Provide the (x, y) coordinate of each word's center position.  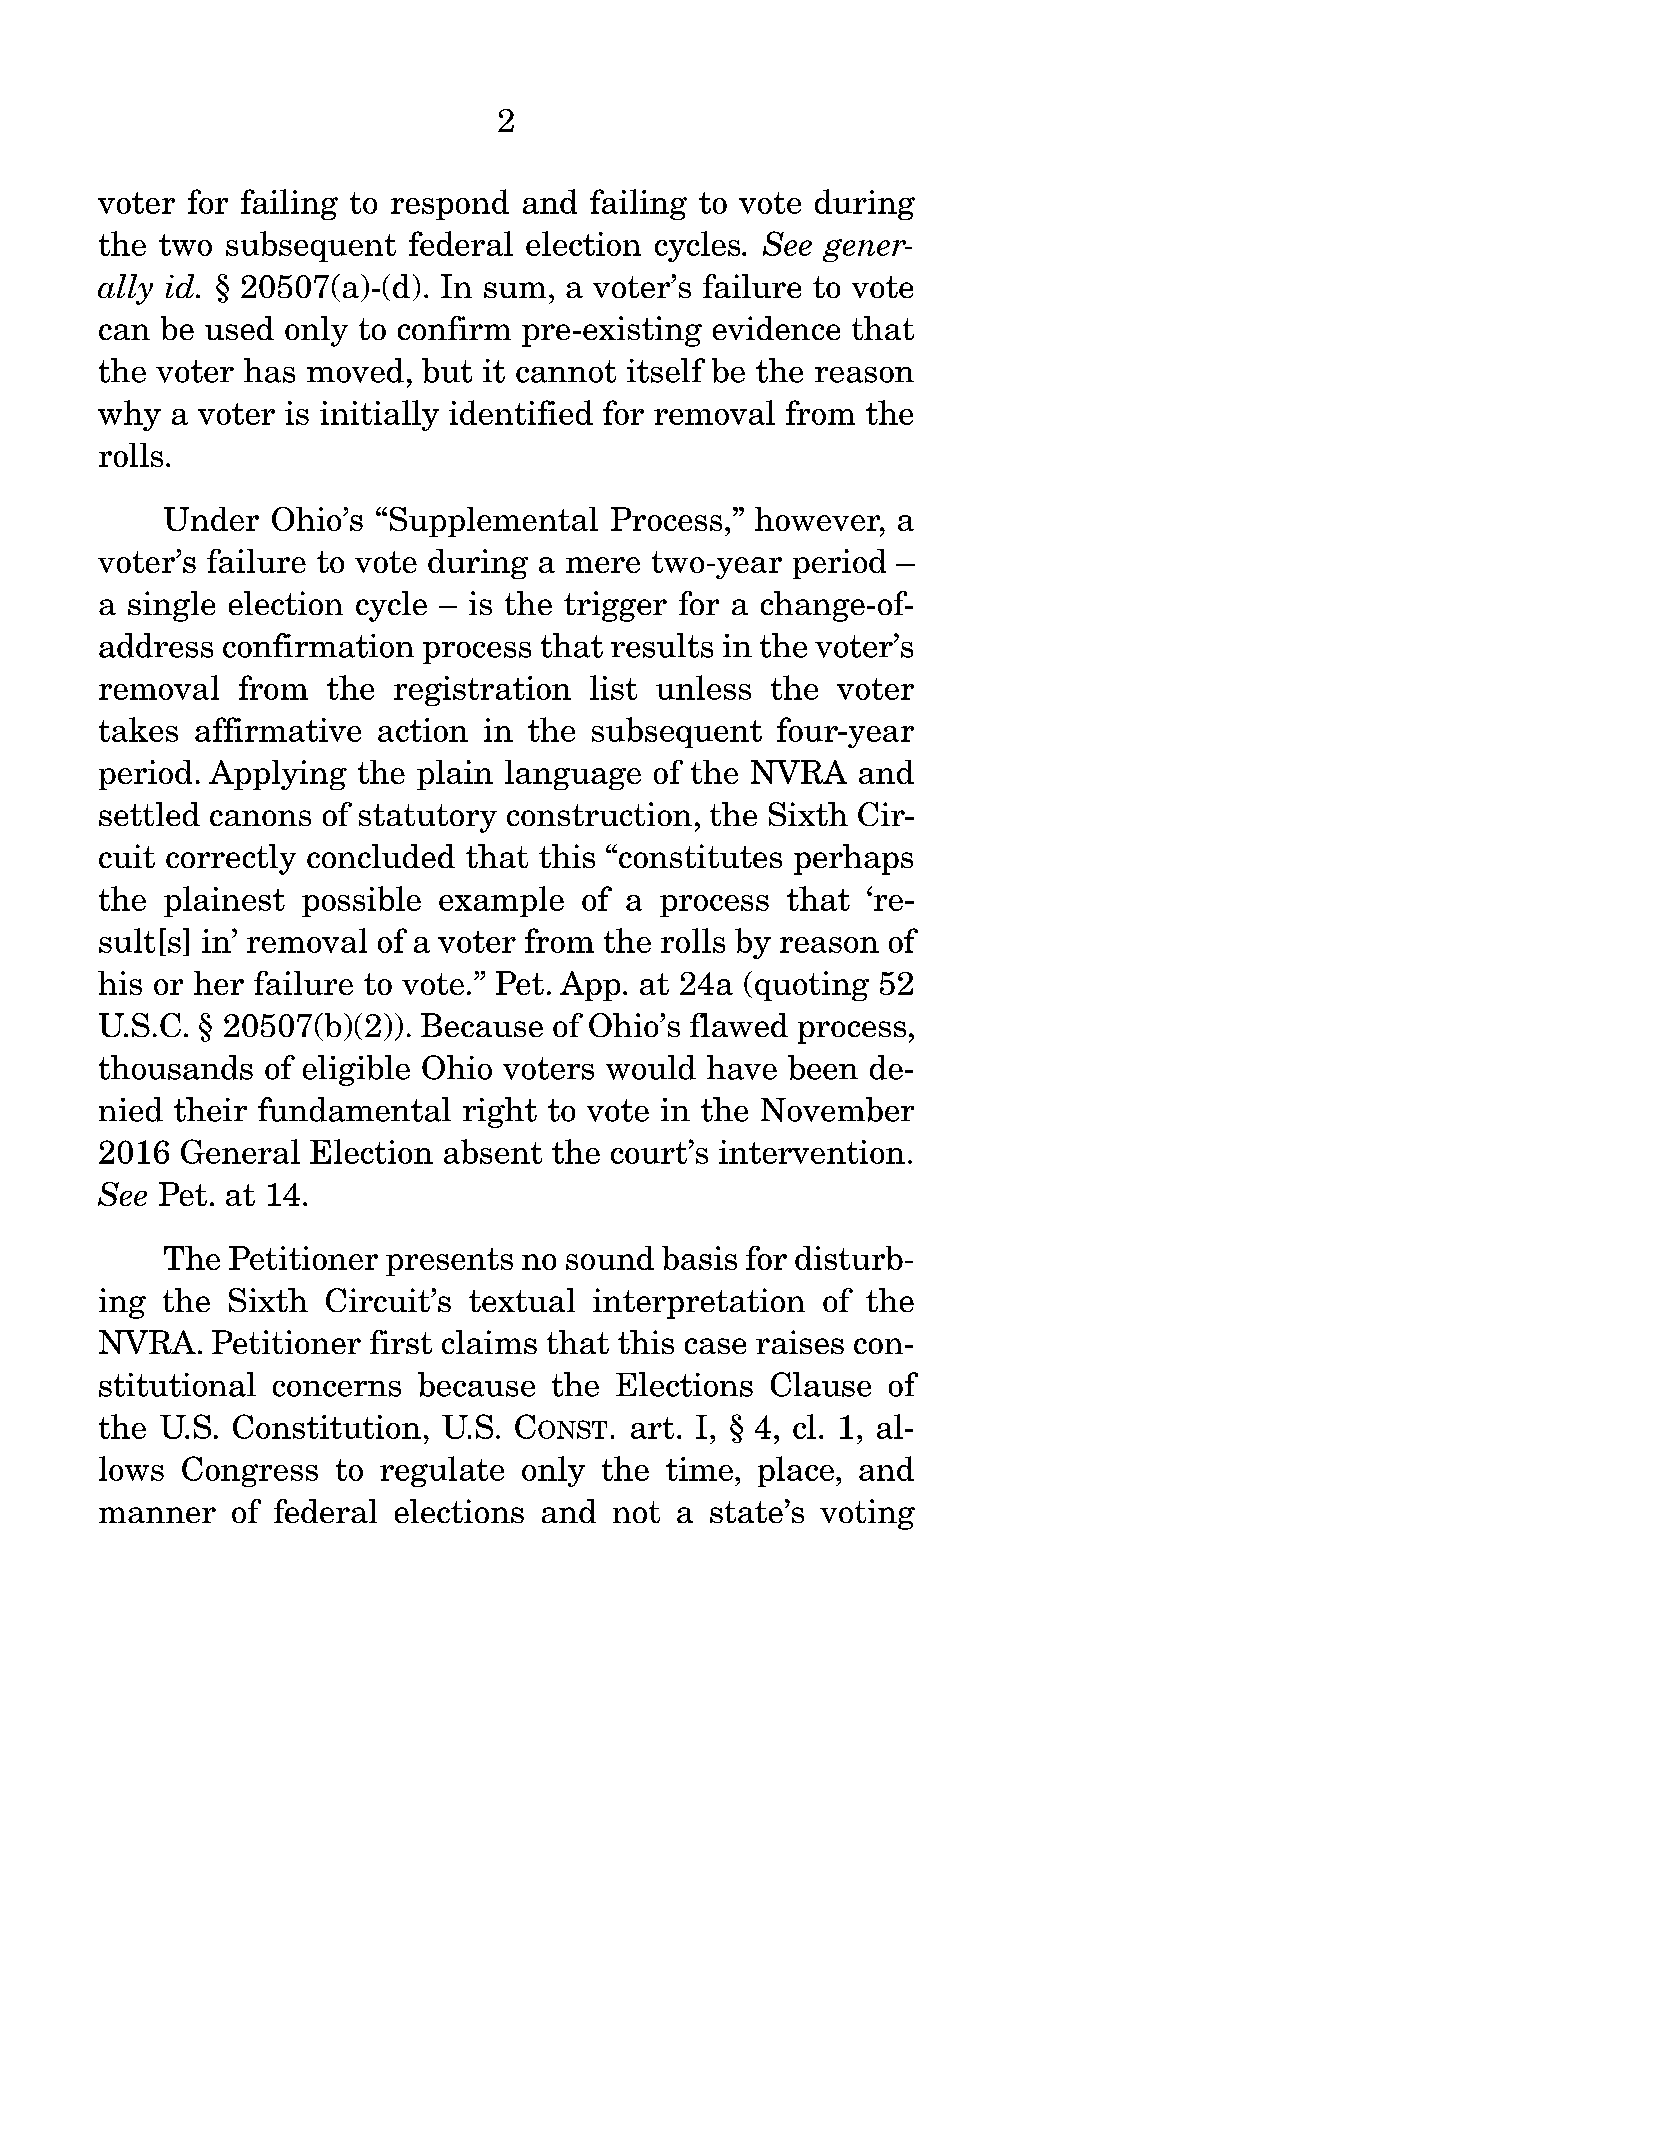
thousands (176, 1067)
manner (157, 1515)
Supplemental (494, 522)
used (239, 328)
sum (515, 290)
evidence (776, 328)
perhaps (853, 859)
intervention (812, 1152)
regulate (442, 1471)
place (796, 1471)
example (501, 901)
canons (260, 818)
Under (211, 519)
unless (703, 687)
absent (493, 1151)
